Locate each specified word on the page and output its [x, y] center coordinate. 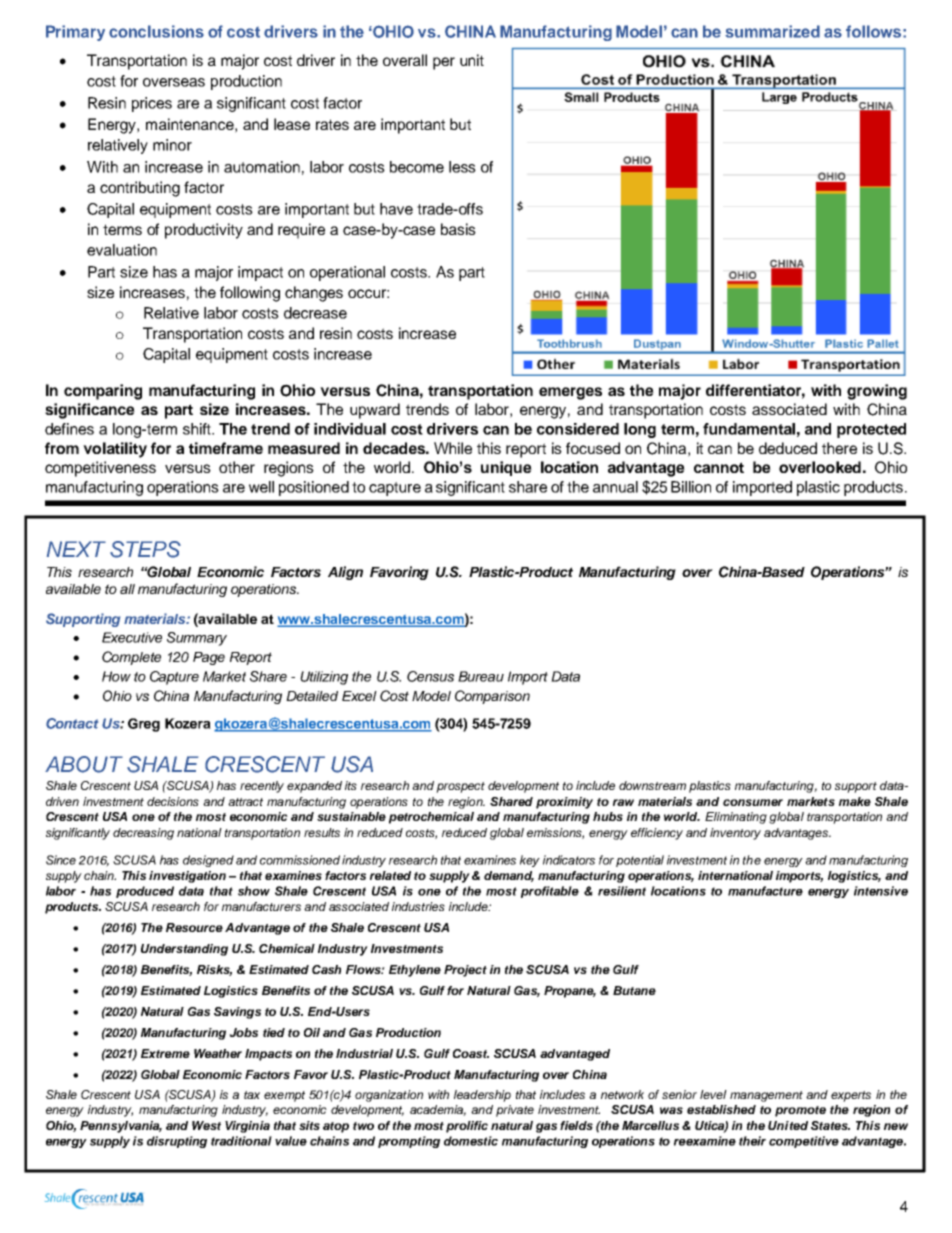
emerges [570, 393]
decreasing [143, 834]
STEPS [145, 549]
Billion [691, 487]
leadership [482, 1096]
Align [345, 573]
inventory [735, 834]
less [462, 167]
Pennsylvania [121, 1127]
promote [800, 1111]
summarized [772, 31]
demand [509, 876]
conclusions [156, 31]
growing [877, 392]
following [250, 294]
